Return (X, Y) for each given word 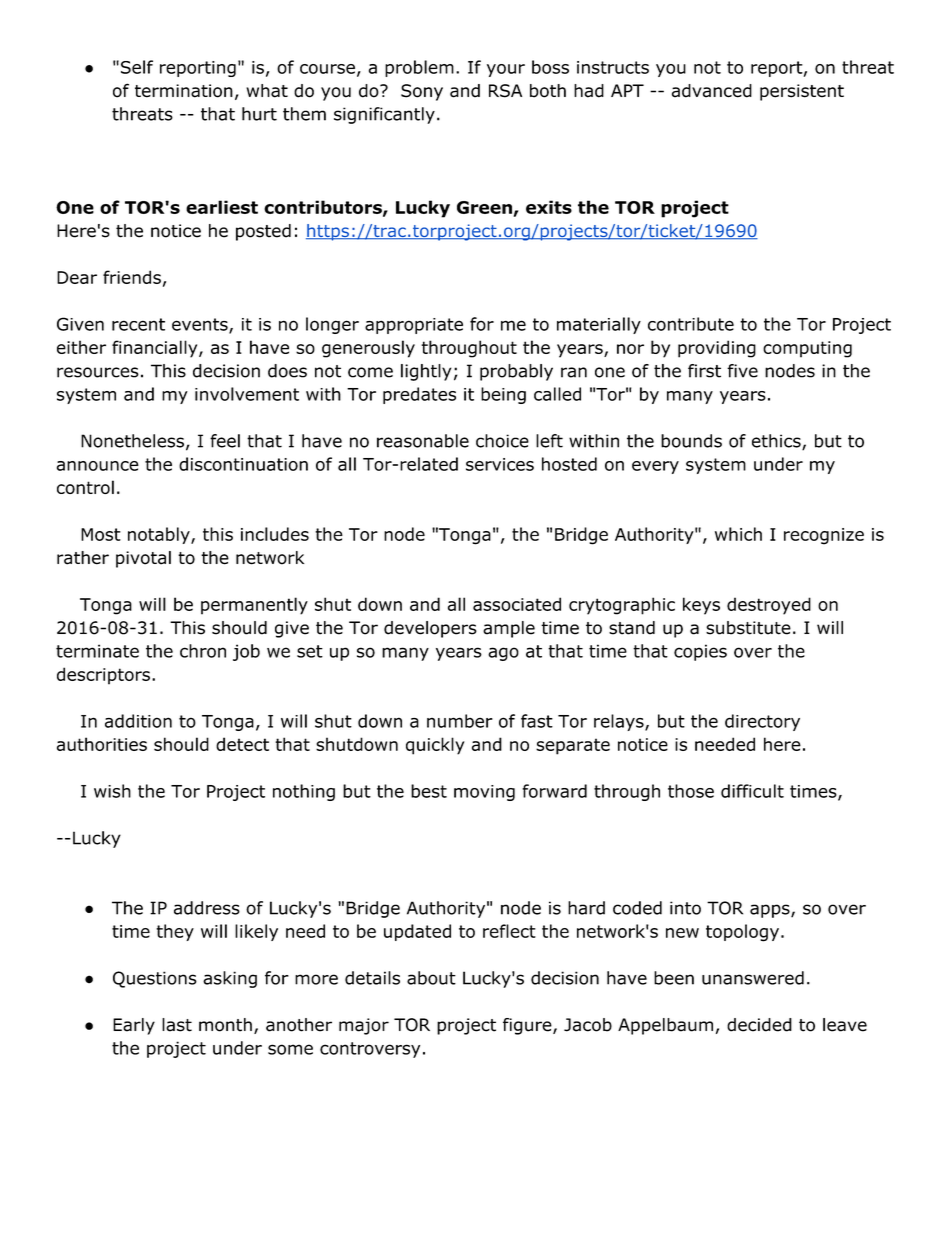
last (177, 1025)
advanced (712, 91)
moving (484, 793)
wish (112, 791)
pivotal (143, 559)
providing (717, 349)
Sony (422, 92)
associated (517, 604)
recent (138, 324)
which (738, 534)
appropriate (414, 326)
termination (184, 91)
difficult (752, 791)
